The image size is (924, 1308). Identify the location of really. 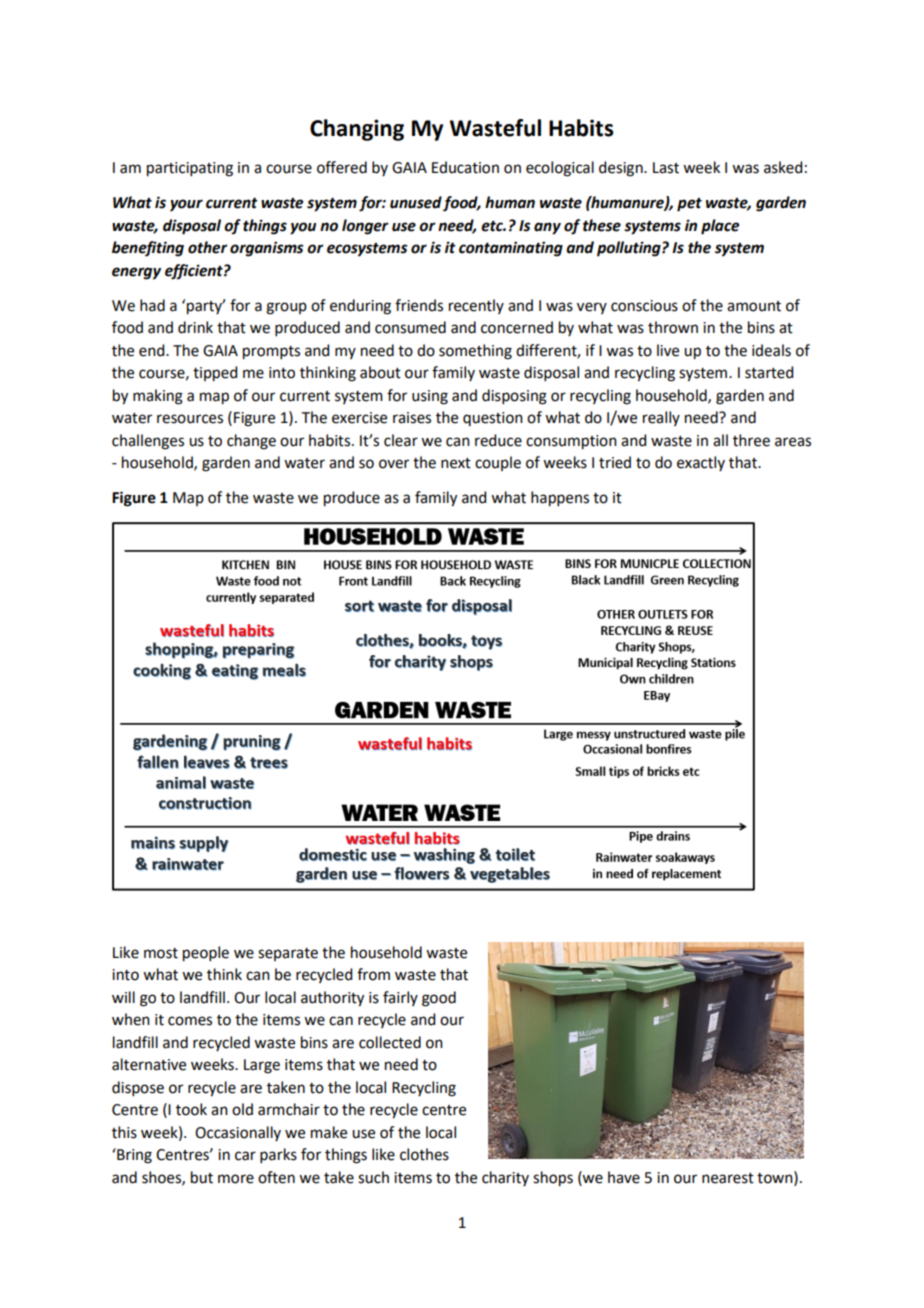
(661, 418).
